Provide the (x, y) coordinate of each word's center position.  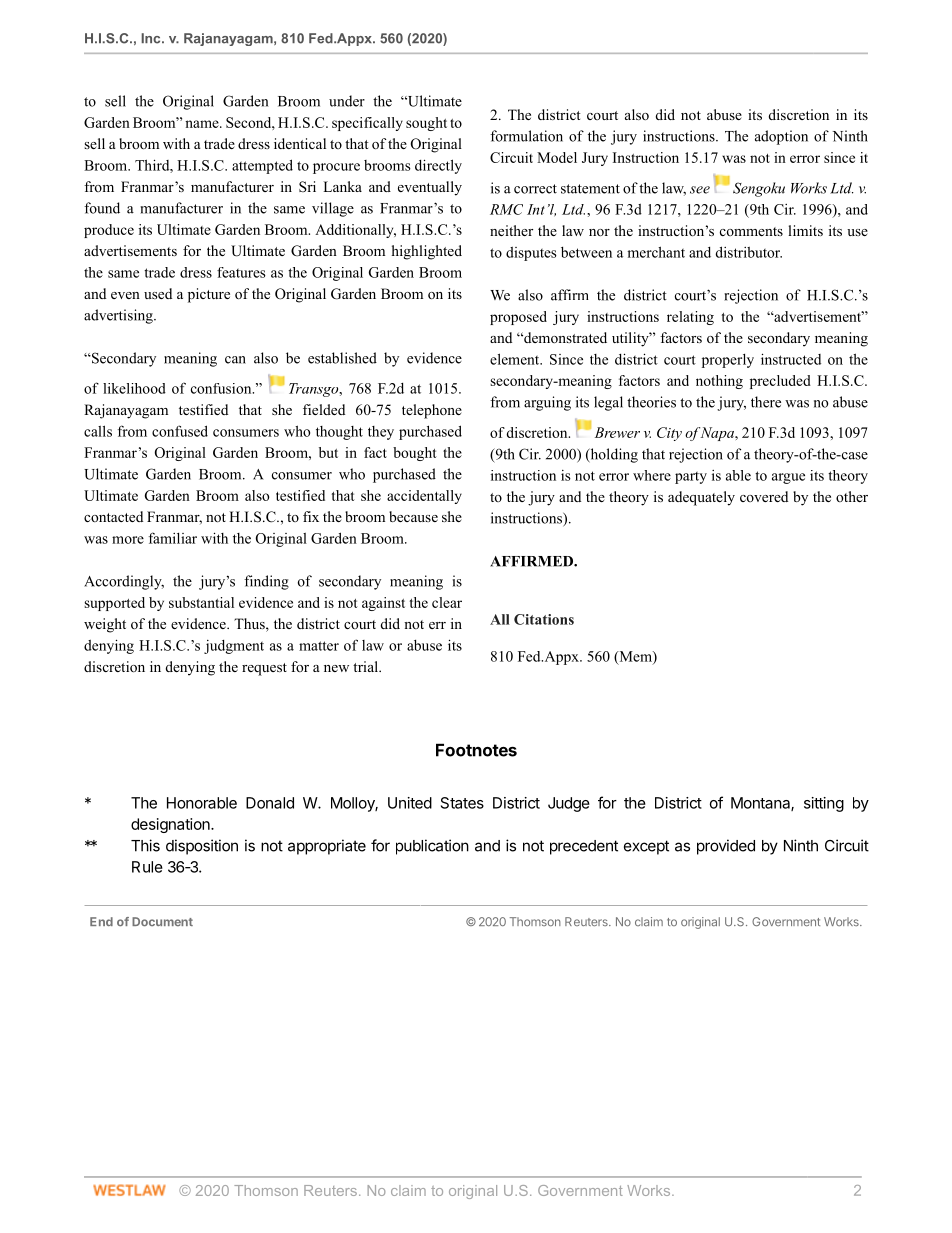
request (264, 669)
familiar (173, 538)
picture (209, 295)
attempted (262, 166)
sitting (824, 804)
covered (764, 496)
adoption (781, 137)
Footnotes (476, 750)
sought (426, 124)
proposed (518, 318)
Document (162, 921)
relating (690, 318)
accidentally (424, 497)
